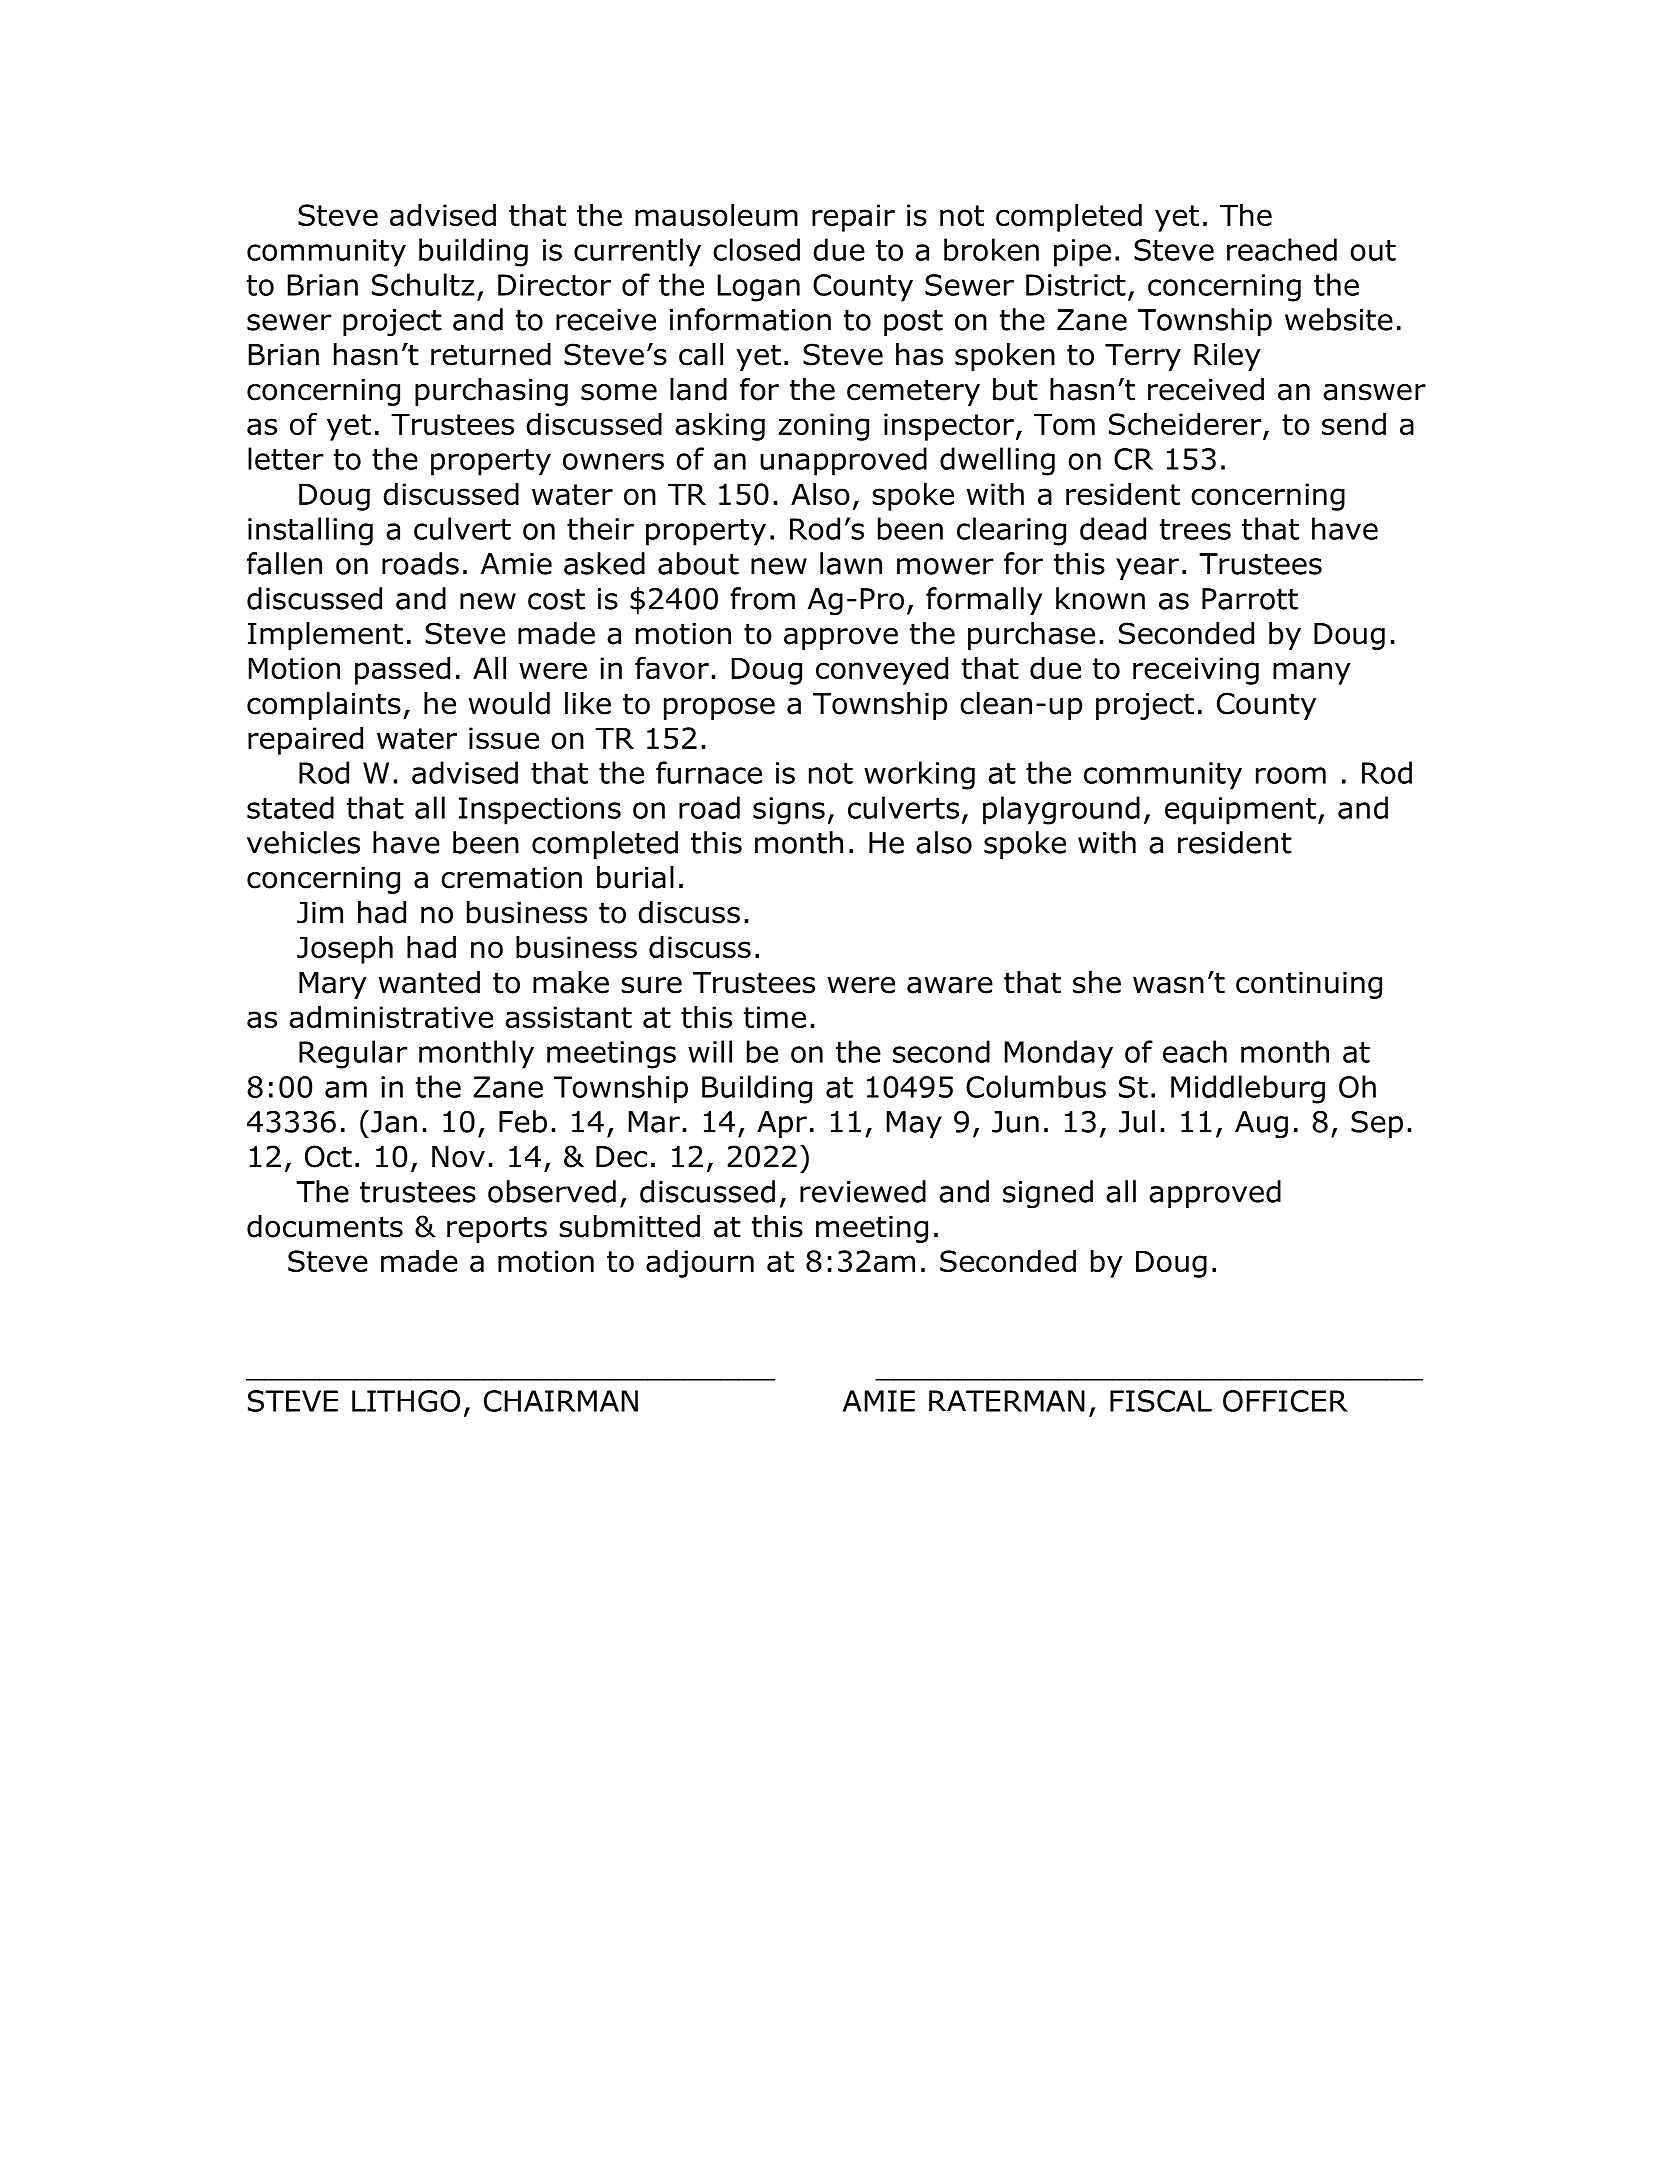 The image size is (1672, 2164). I want to click on CHAIRMAN, so click(561, 1401).
